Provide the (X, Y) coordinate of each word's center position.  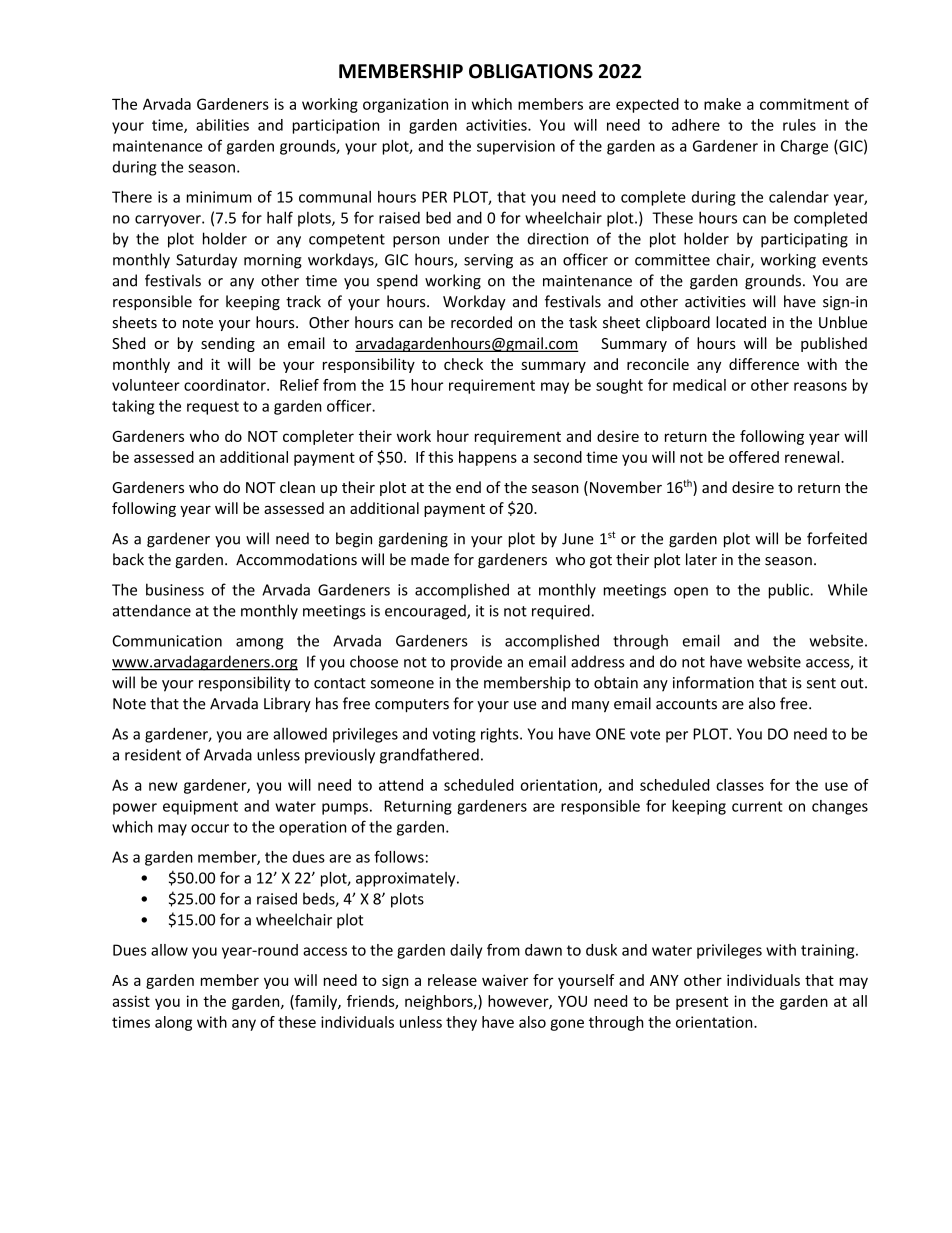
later (701, 559)
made (430, 559)
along (173, 1023)
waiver (505, 980)
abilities (222, 125)
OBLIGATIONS (531, 71)
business (175, 589)
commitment (804, 104)
